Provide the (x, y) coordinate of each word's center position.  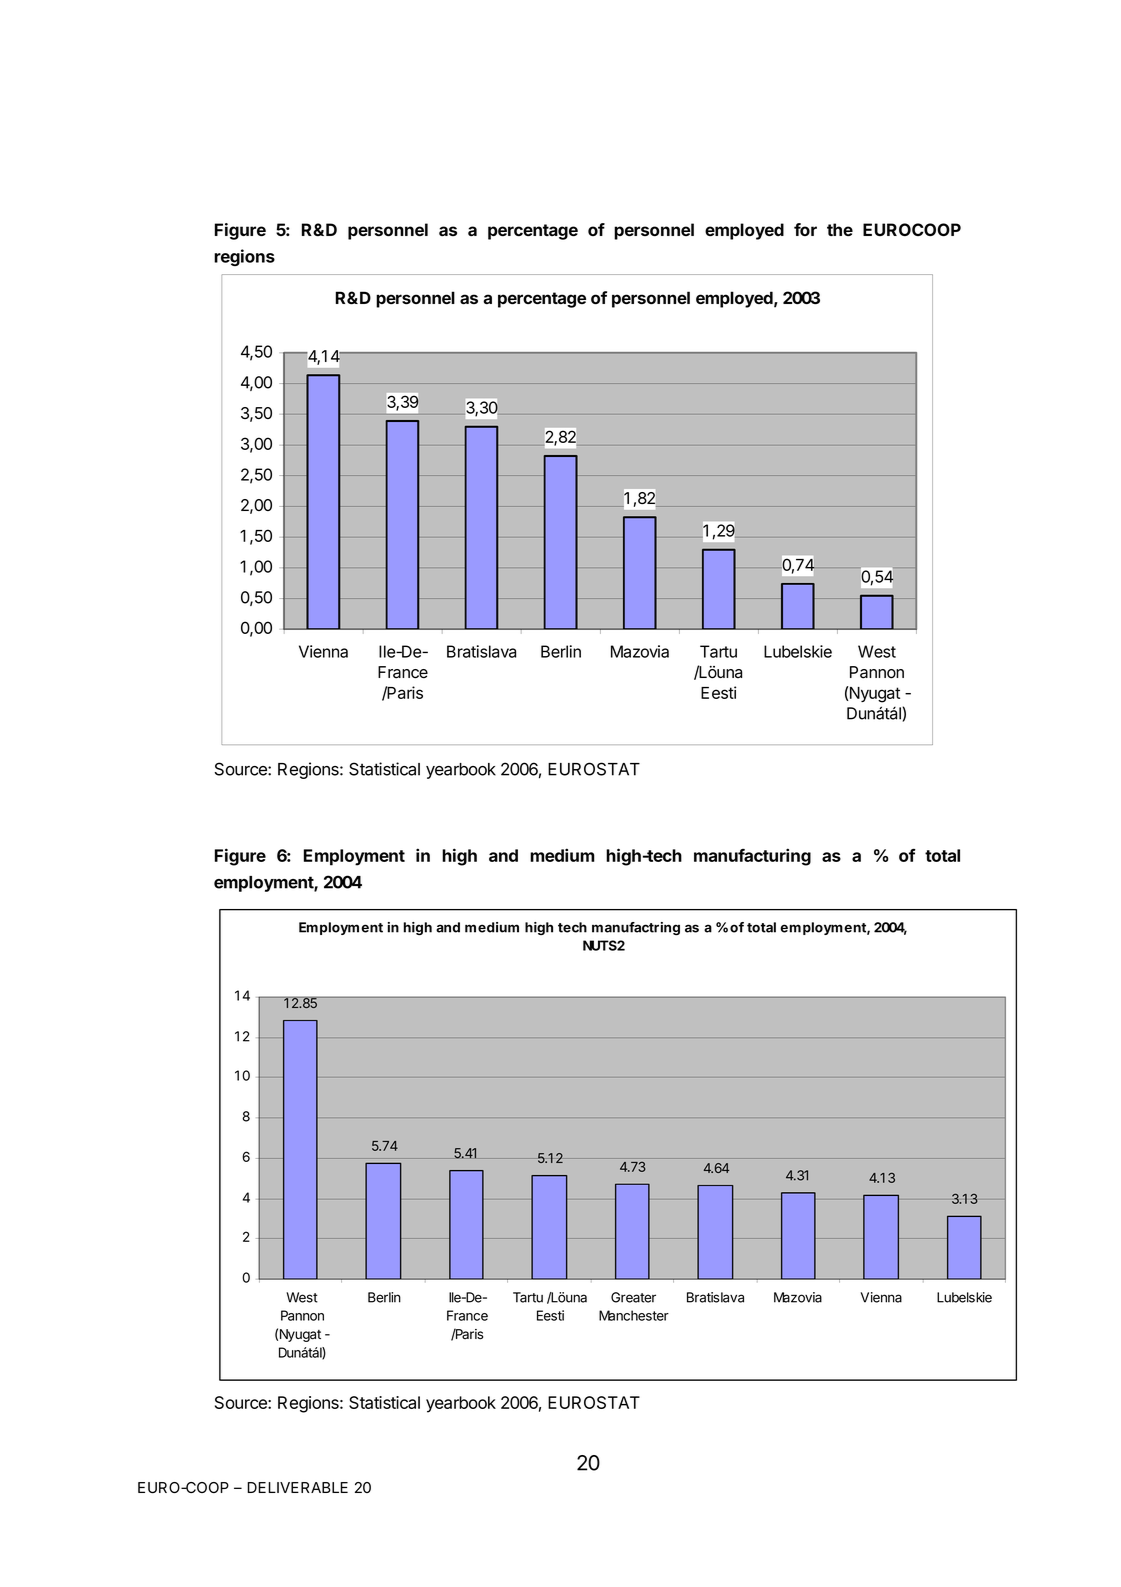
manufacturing (752, 857)
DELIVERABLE (297, 1487)
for (805, 229)
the (840, 229)
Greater (633, 1297)
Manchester (634, 1315)
